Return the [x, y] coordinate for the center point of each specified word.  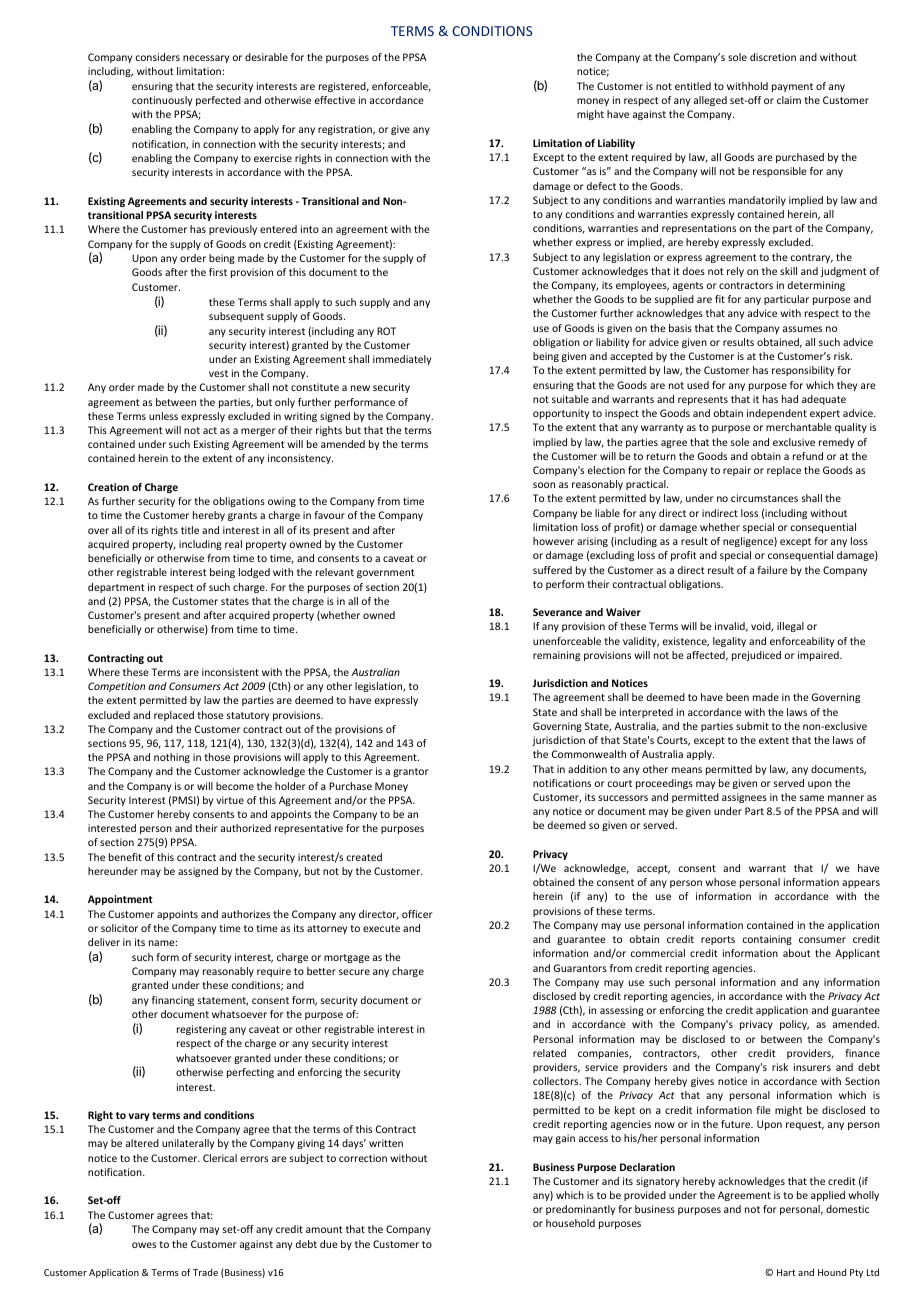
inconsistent [230, 672]
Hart [786, 1272]
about [797, 953]
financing [173, 1001]
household [570, 1223]
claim [789, 100]
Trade [205, 1272]
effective [335, 100]
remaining [556, 656]
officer [417, 914]
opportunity [561, 414]
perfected [218, 101]
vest [218, 373]
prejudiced [756, 656]
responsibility [803, 371]
